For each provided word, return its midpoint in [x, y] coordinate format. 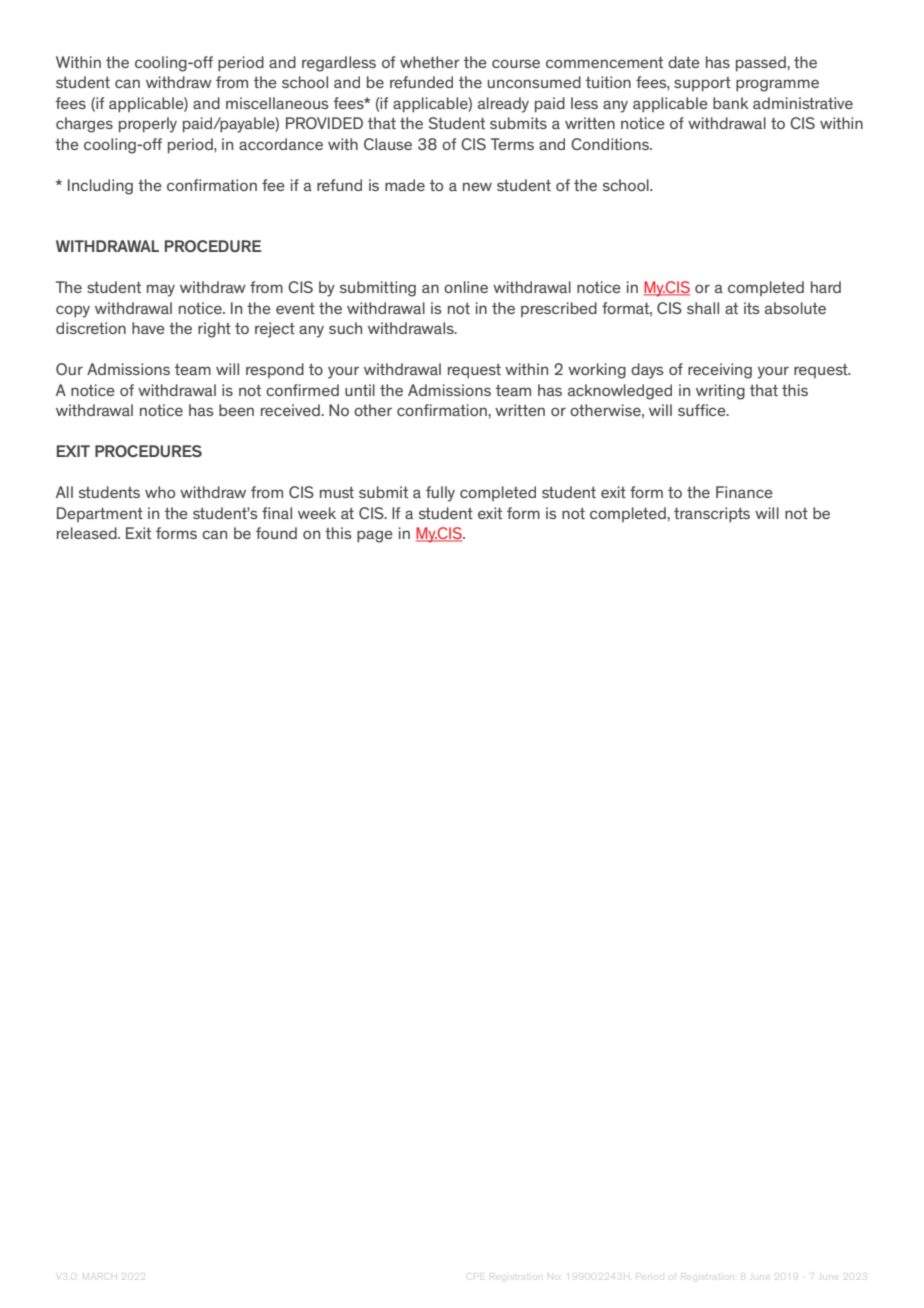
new [477, 186]
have [148, 328]
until [360, 390]
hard [826, 287]
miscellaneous [277, 103]
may [161, 290]
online [466, 287]
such [345, 328]
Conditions [611, 144]
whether [430, 62]
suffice [703, 410]
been [236, 410]
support [702, 84]
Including [100, 187]
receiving [720, 371]
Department [100, 514]
